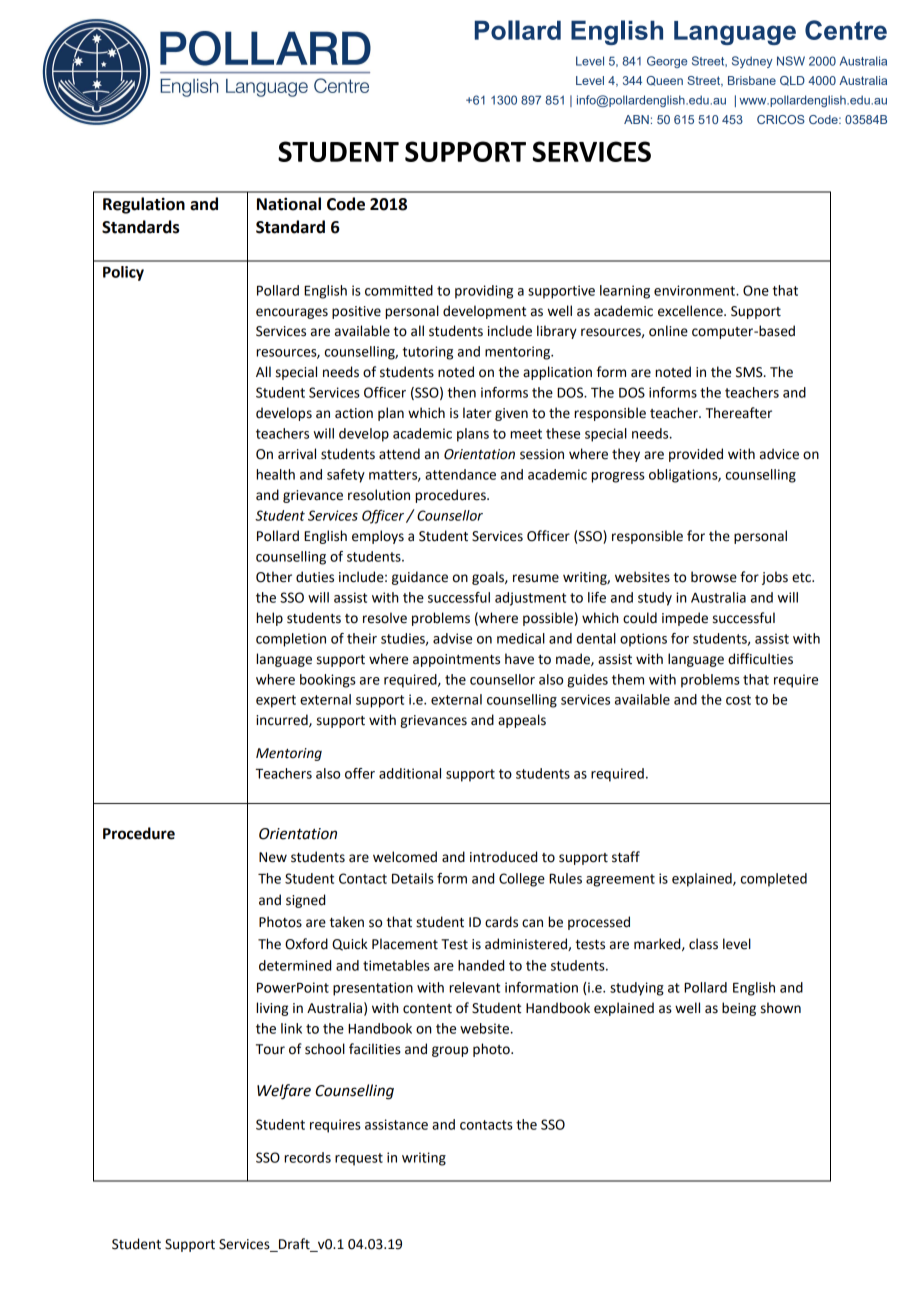 The height and width of the document is (1308, 924). I want to click on goals, so click(489, 578).
